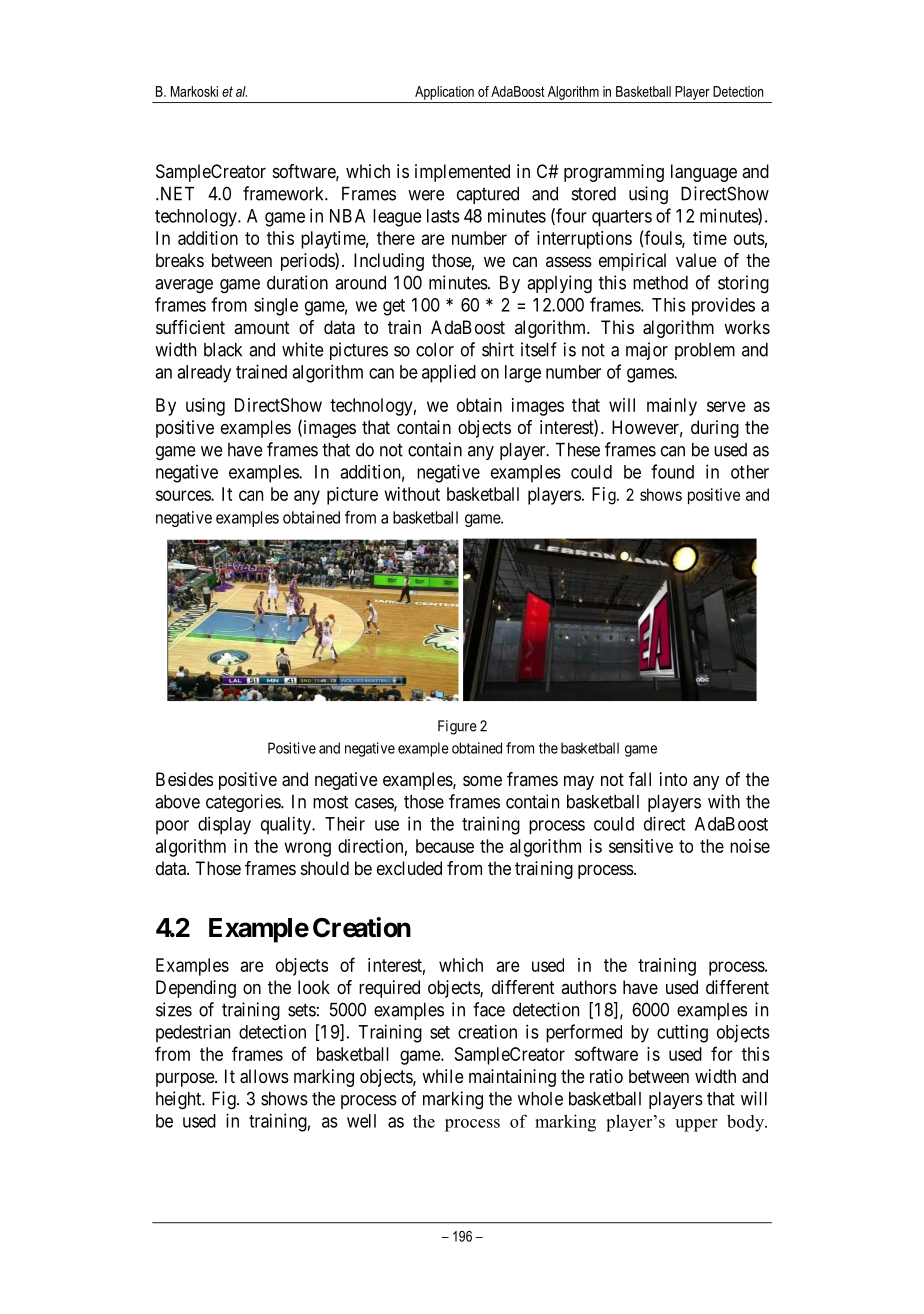 The height and width of the screenshot is (1314, 924). I want to click on sources, so click(184, 495).
